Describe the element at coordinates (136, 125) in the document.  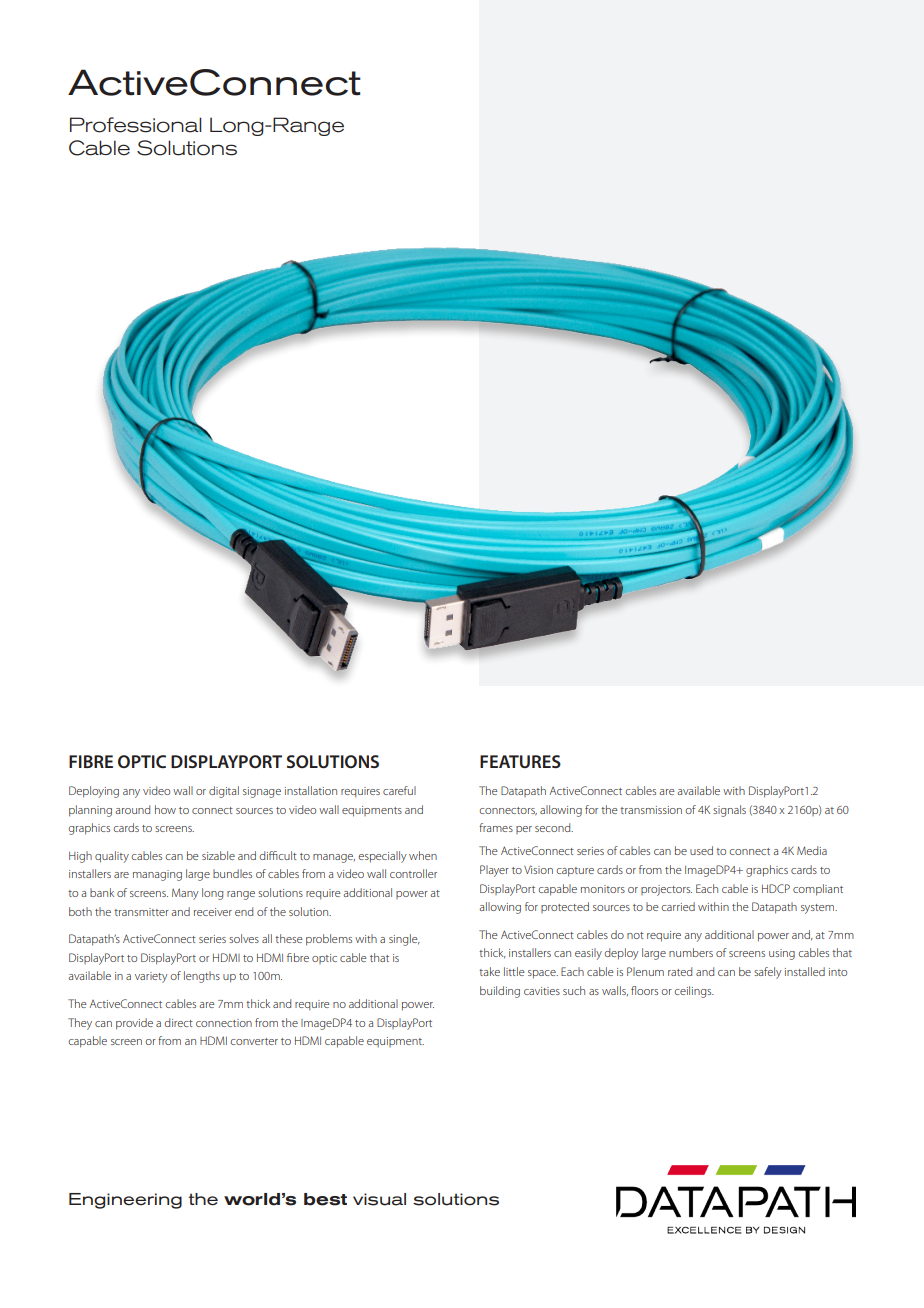
I see `Professional` at that location.
